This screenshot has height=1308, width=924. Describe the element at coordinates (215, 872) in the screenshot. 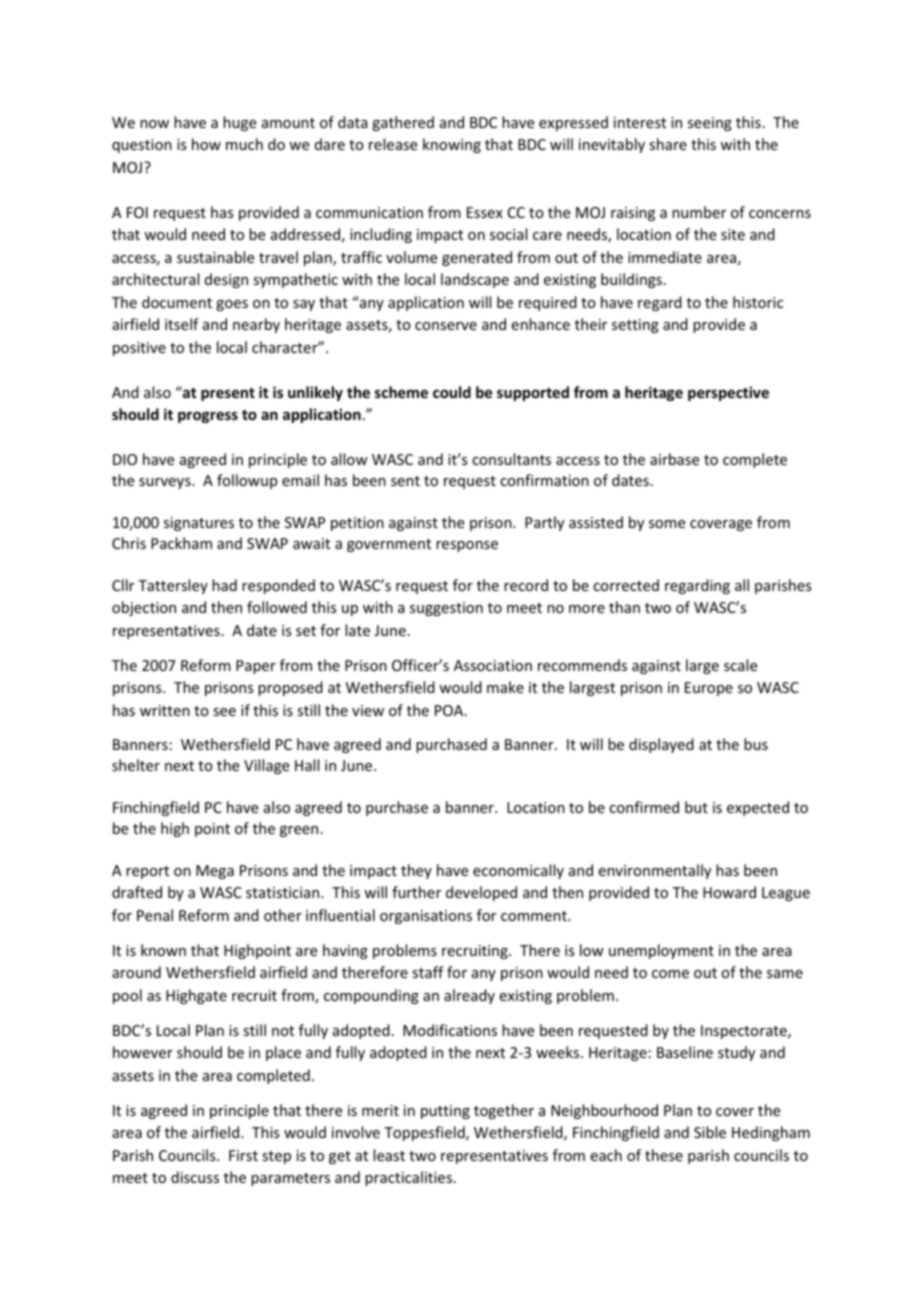

I see `Mega` at that location.
